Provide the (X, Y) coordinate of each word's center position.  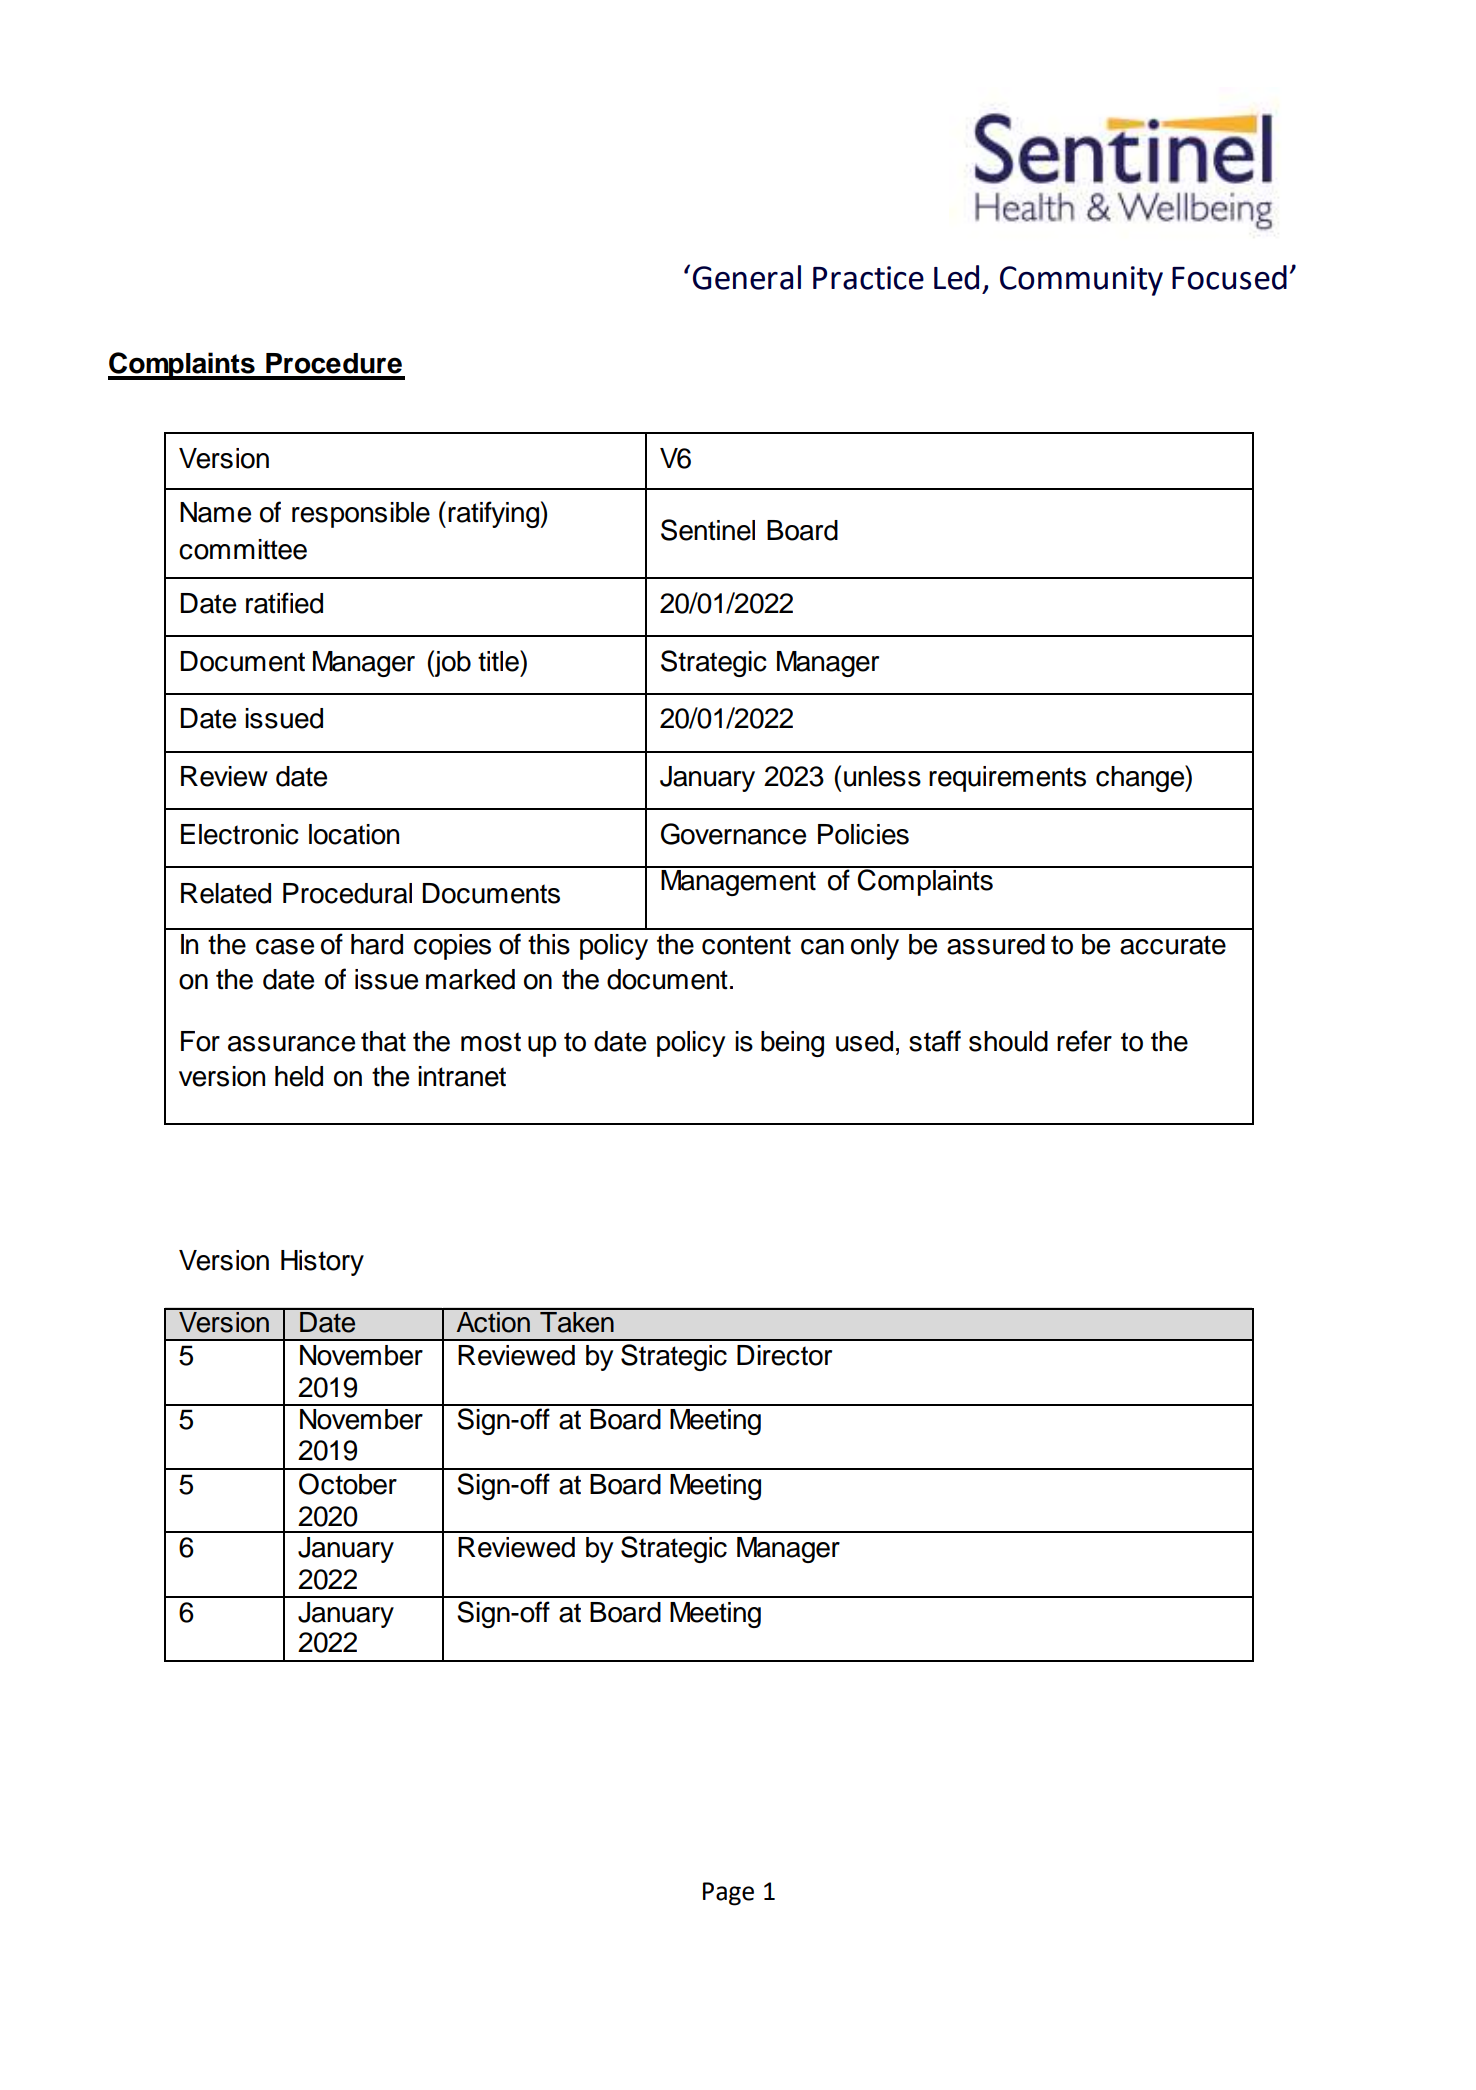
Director (784, 1355)
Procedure (334, 363)
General (747, 277)
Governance (733, 834)
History (322, 1263)
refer (1084, 1041)
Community (1081, 281)
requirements (1007, 779)
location (354, 834)
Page (728, 1894)
